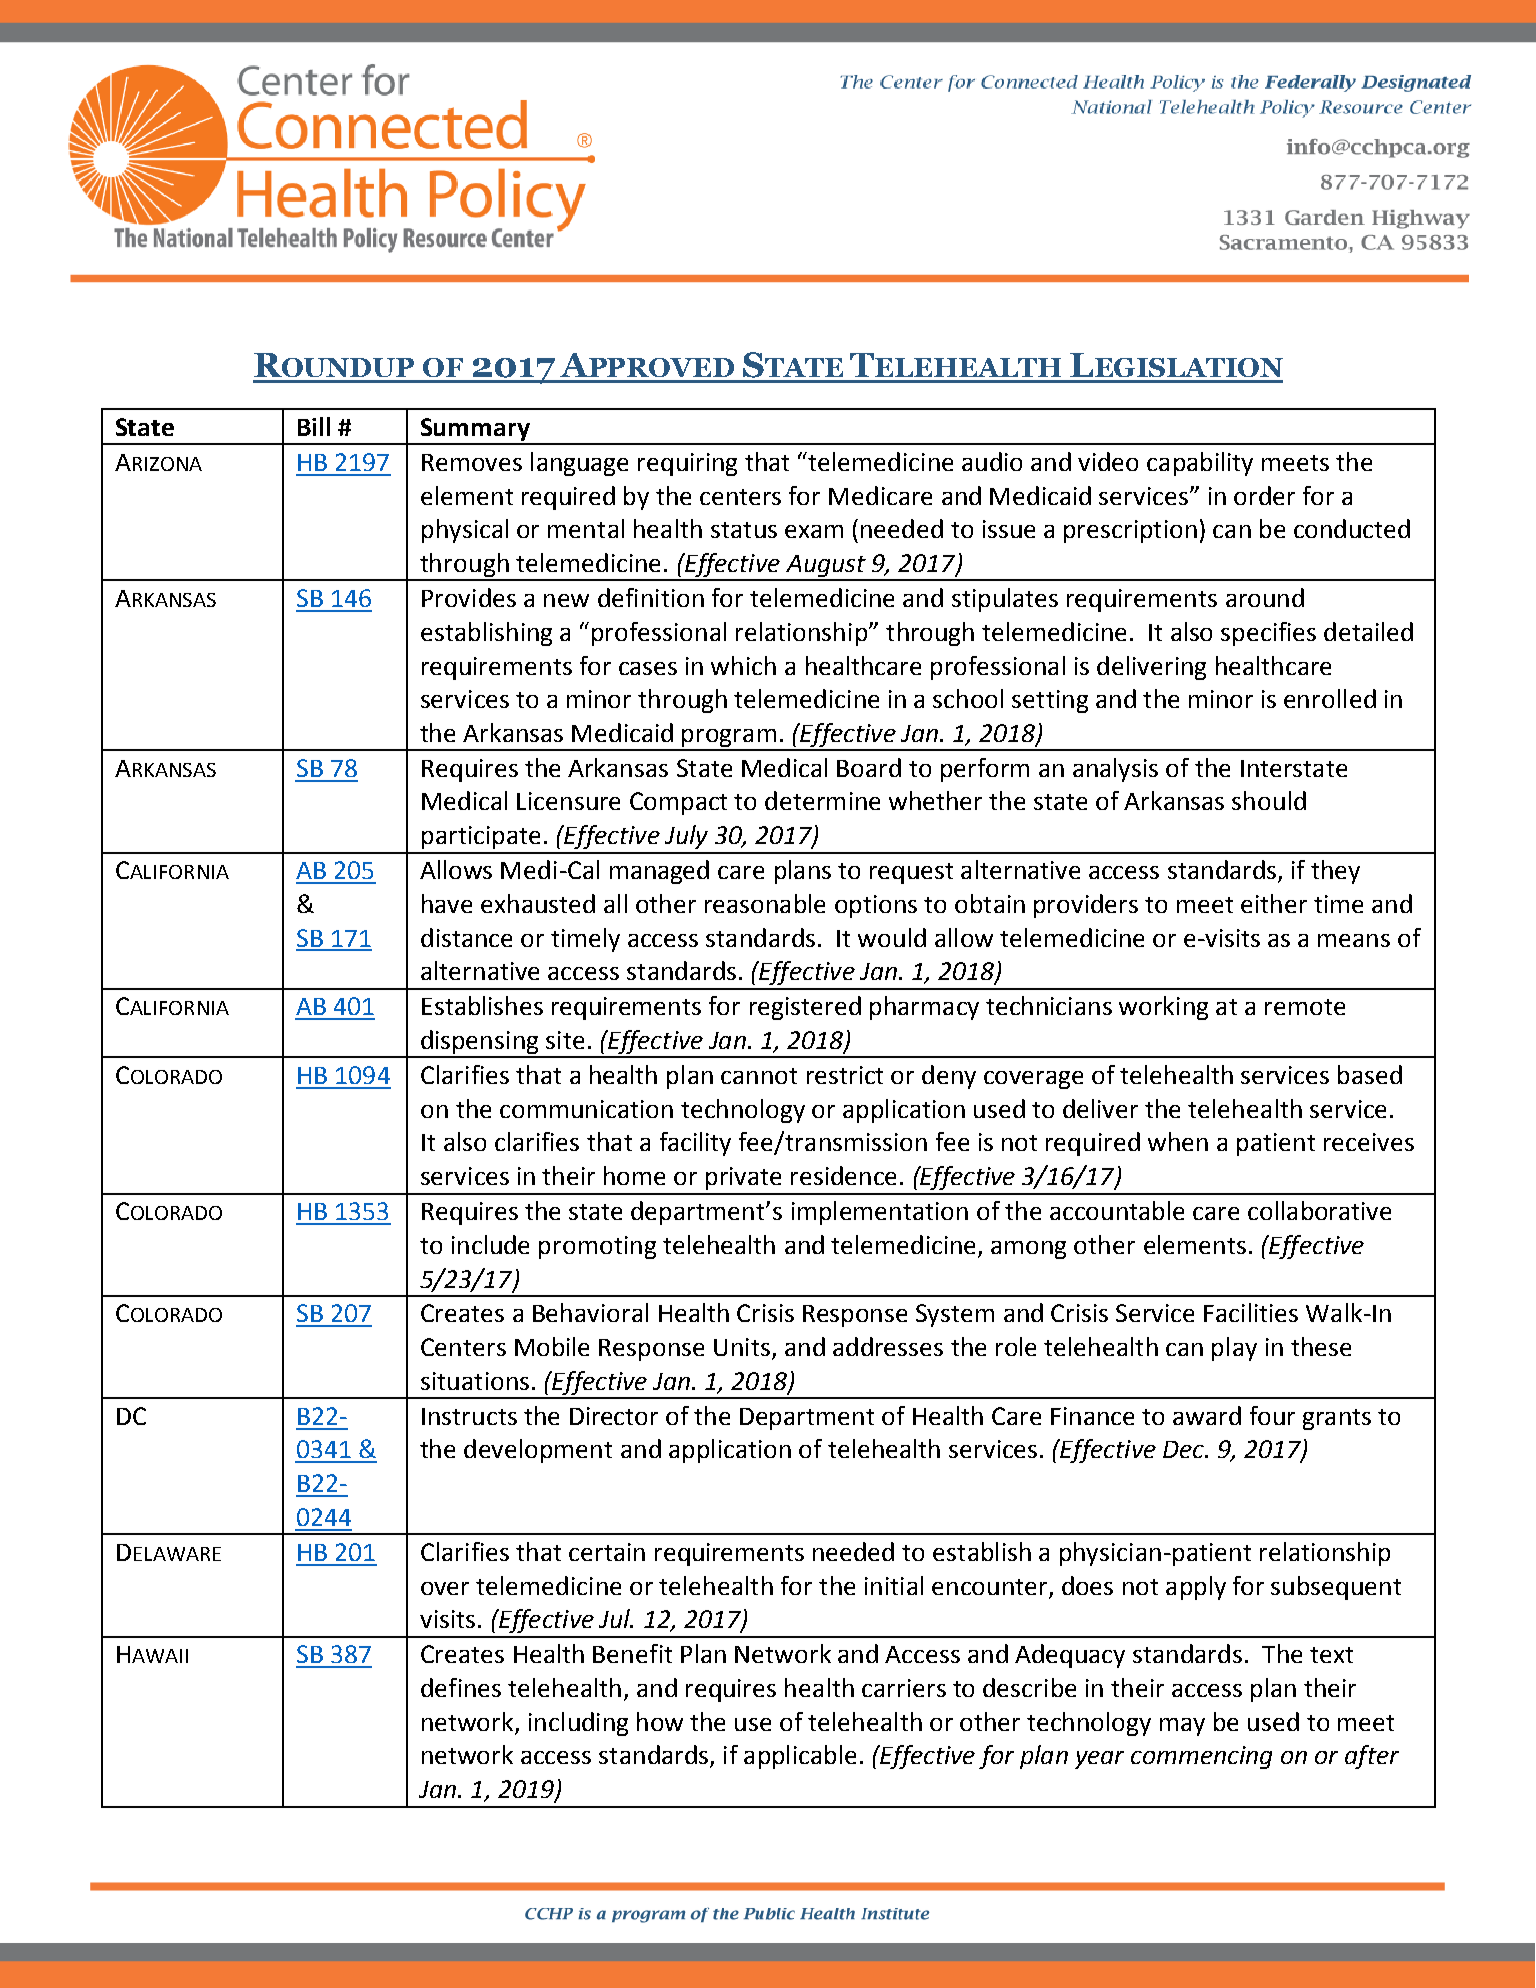 This page has height=1988, width=1536. Describe the element at coordinates (472, 462) in the page. I see `Removes` at that location.
